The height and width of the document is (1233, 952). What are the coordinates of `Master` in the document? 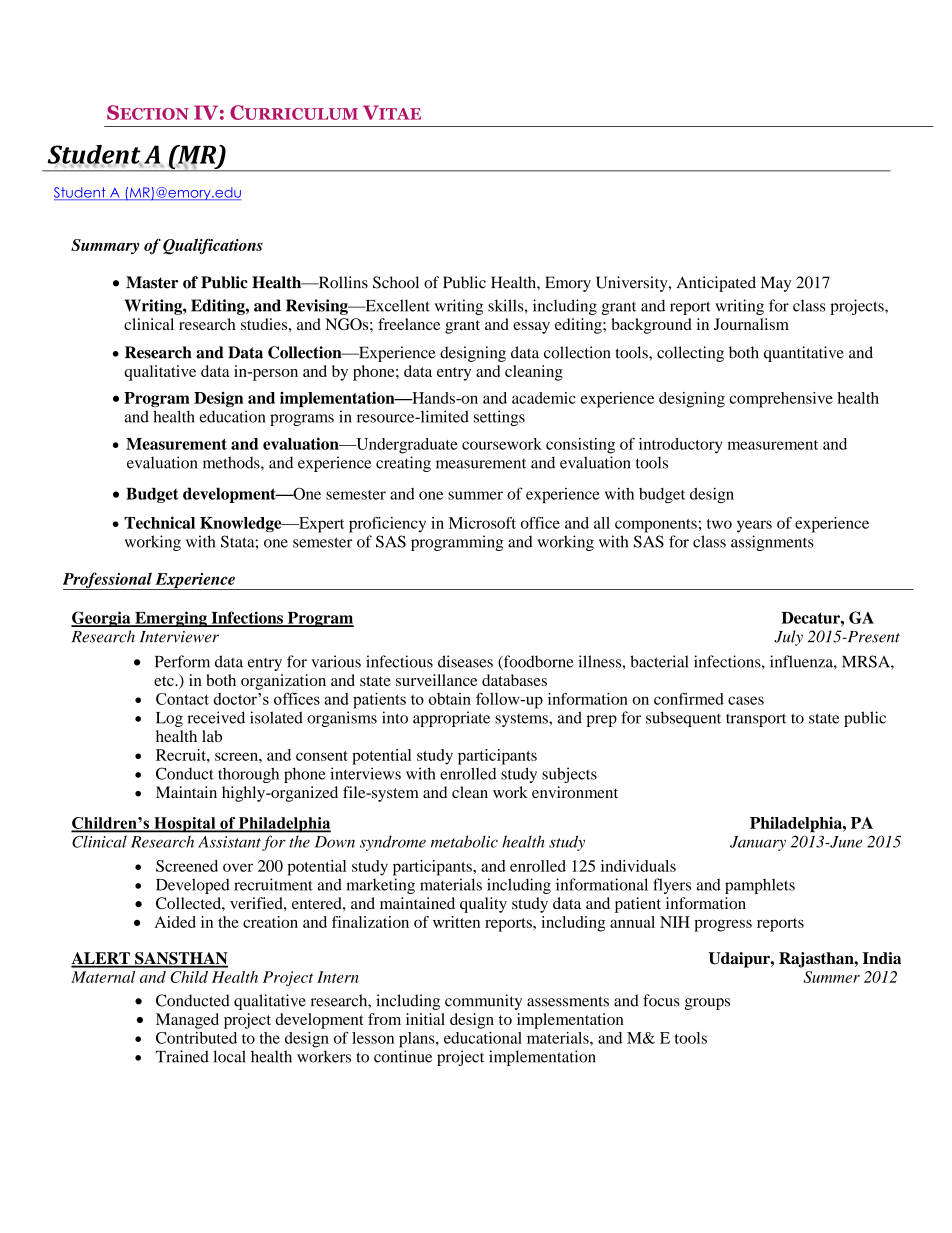 It's located at (152, 282).
